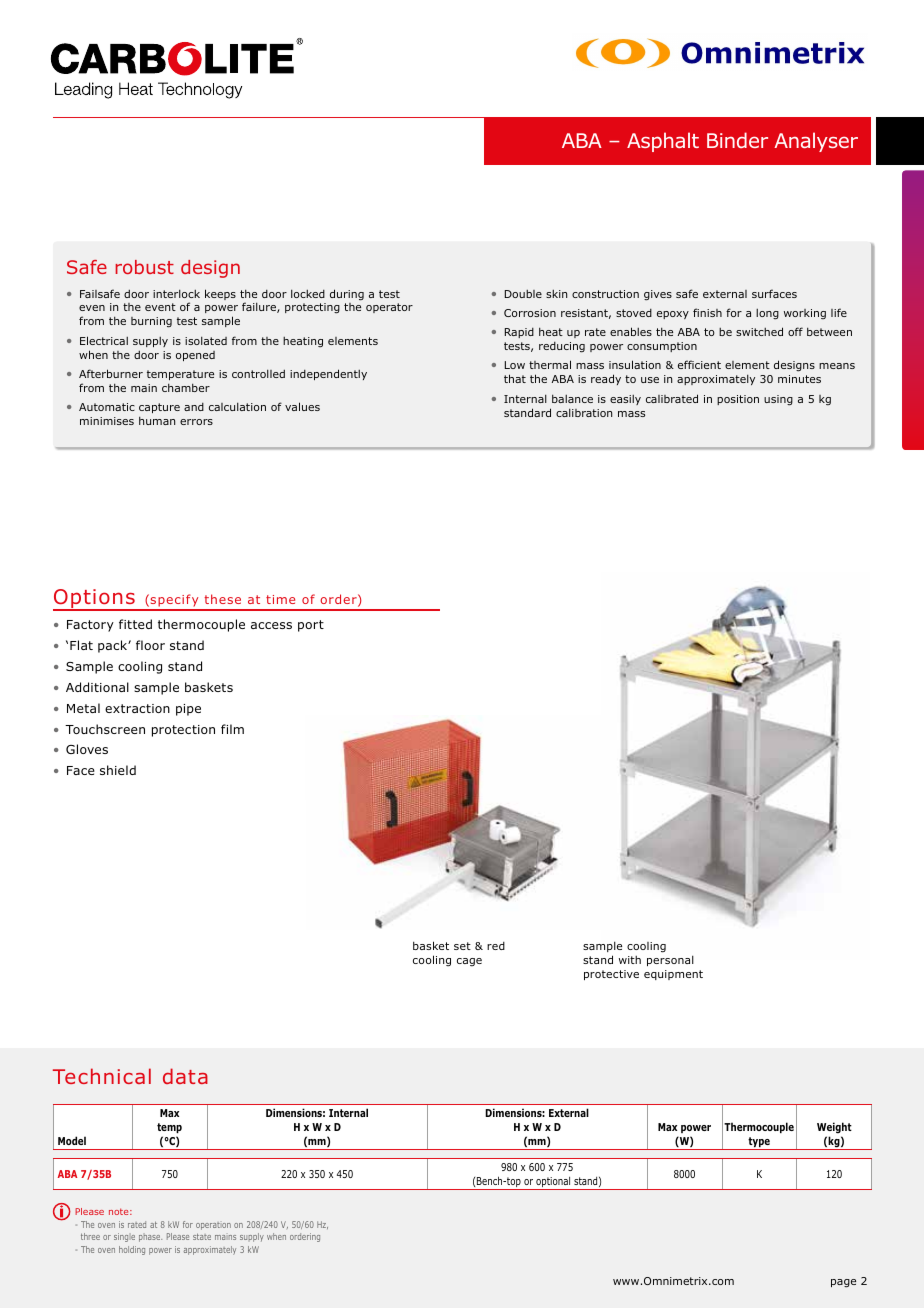  I want to click on cage, so click(469, 962).
